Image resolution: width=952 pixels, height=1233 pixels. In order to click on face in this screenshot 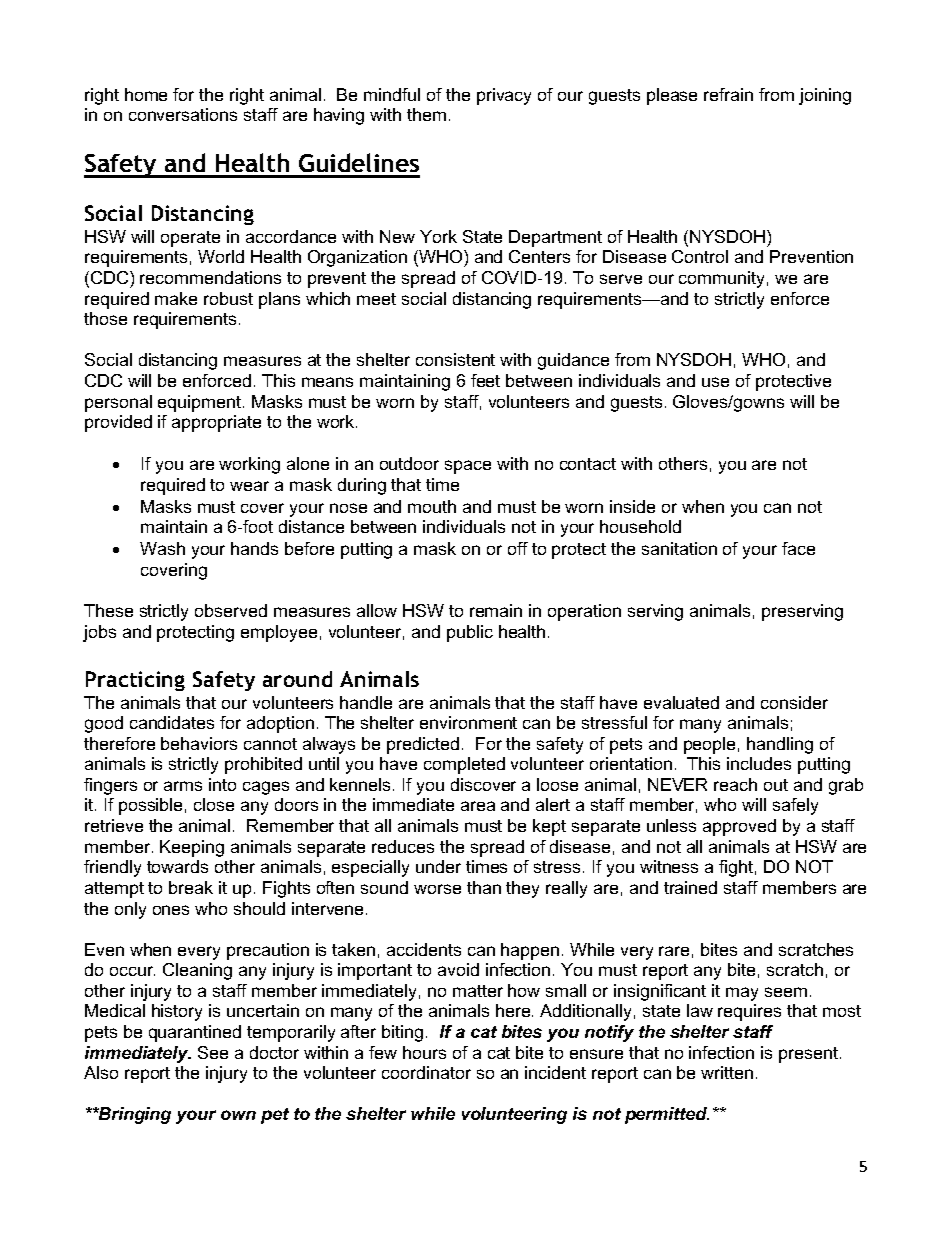, I will do `click(798, 548)`.
